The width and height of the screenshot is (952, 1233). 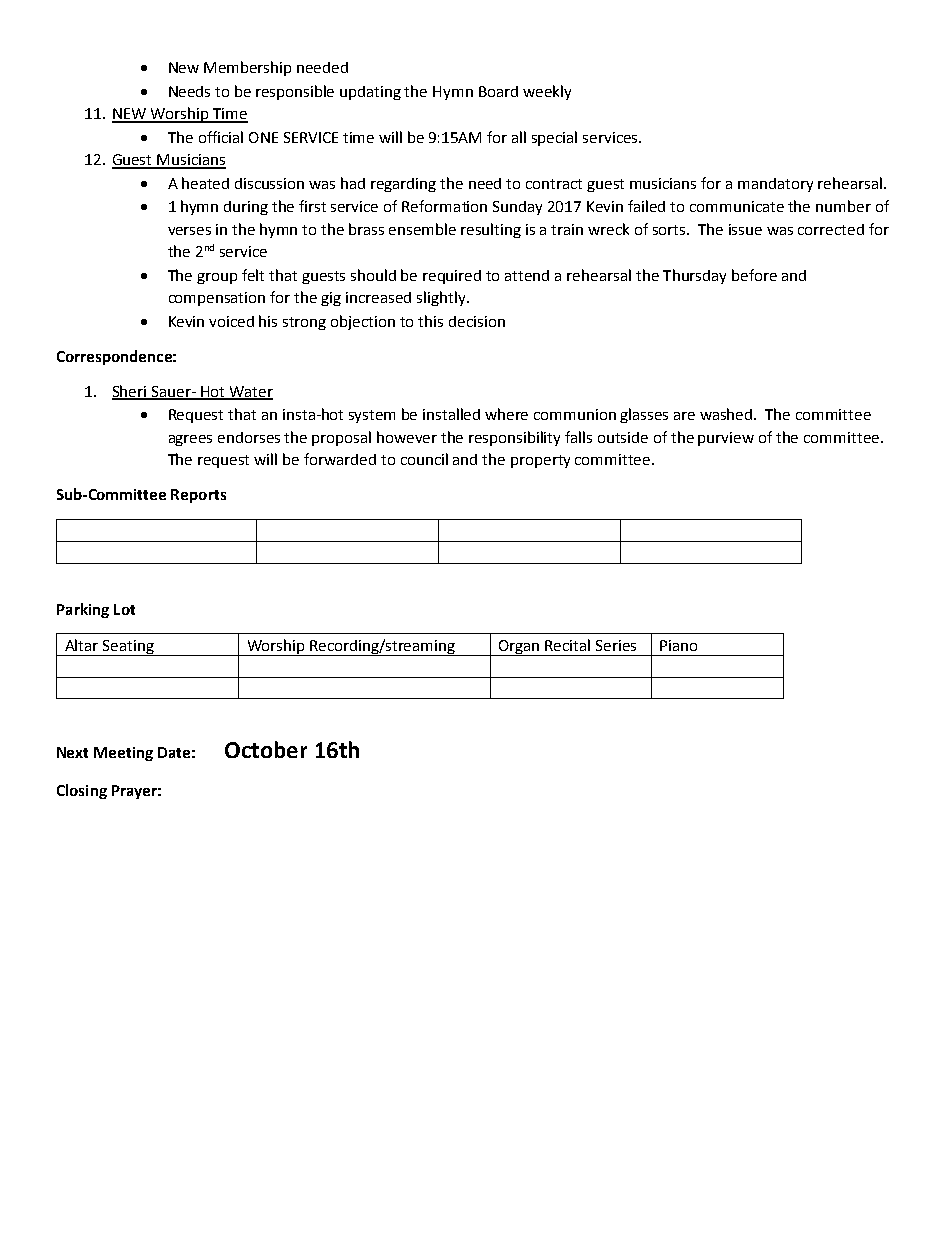 What do you see at coordinates (754, 275) in the screenshot?
I see `before` at bounding box center [754, 275].
